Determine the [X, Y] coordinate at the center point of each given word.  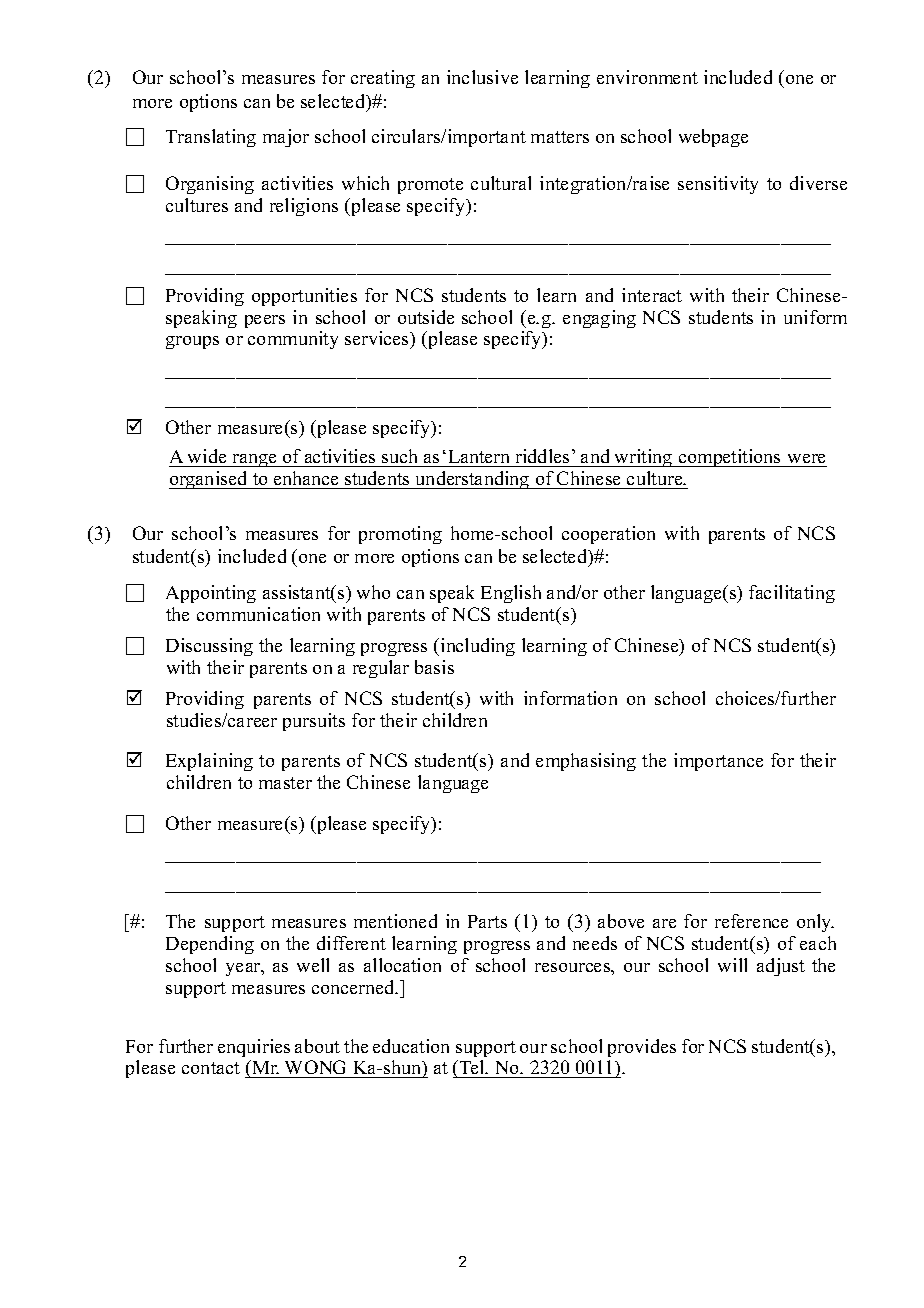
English [511, 594]
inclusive [482, 77]
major [286, 138]
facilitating [792, 594]
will [732, 965]
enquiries [254, 1048]
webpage [713, 138]
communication [258, 614]
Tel [472, 1069]
